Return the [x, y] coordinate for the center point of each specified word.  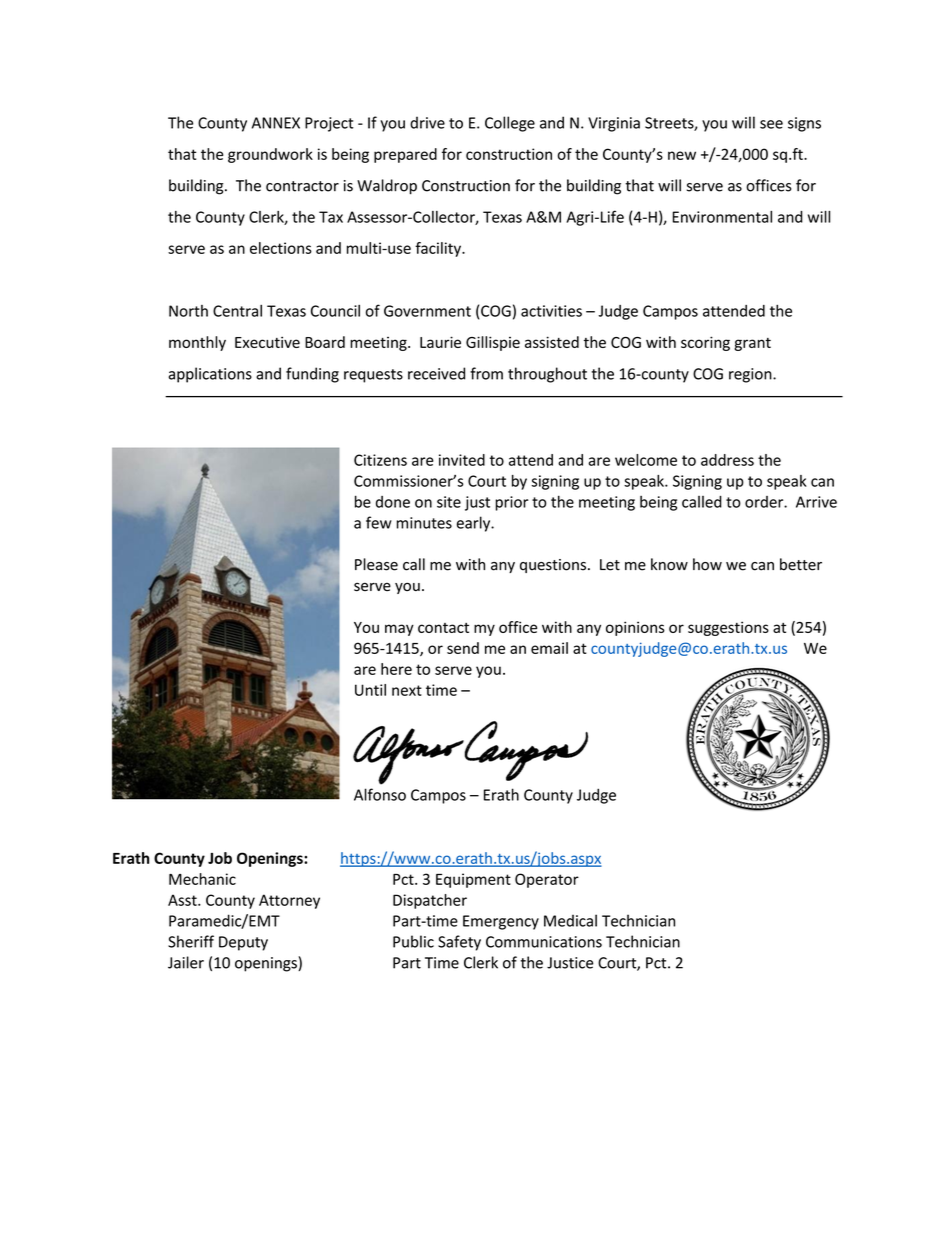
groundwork [270, 155]
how [707, 564]
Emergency [501, 922]
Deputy [243, 943]
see [771, 124]
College [510, 124]
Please [376, 564]
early [475, 524]
